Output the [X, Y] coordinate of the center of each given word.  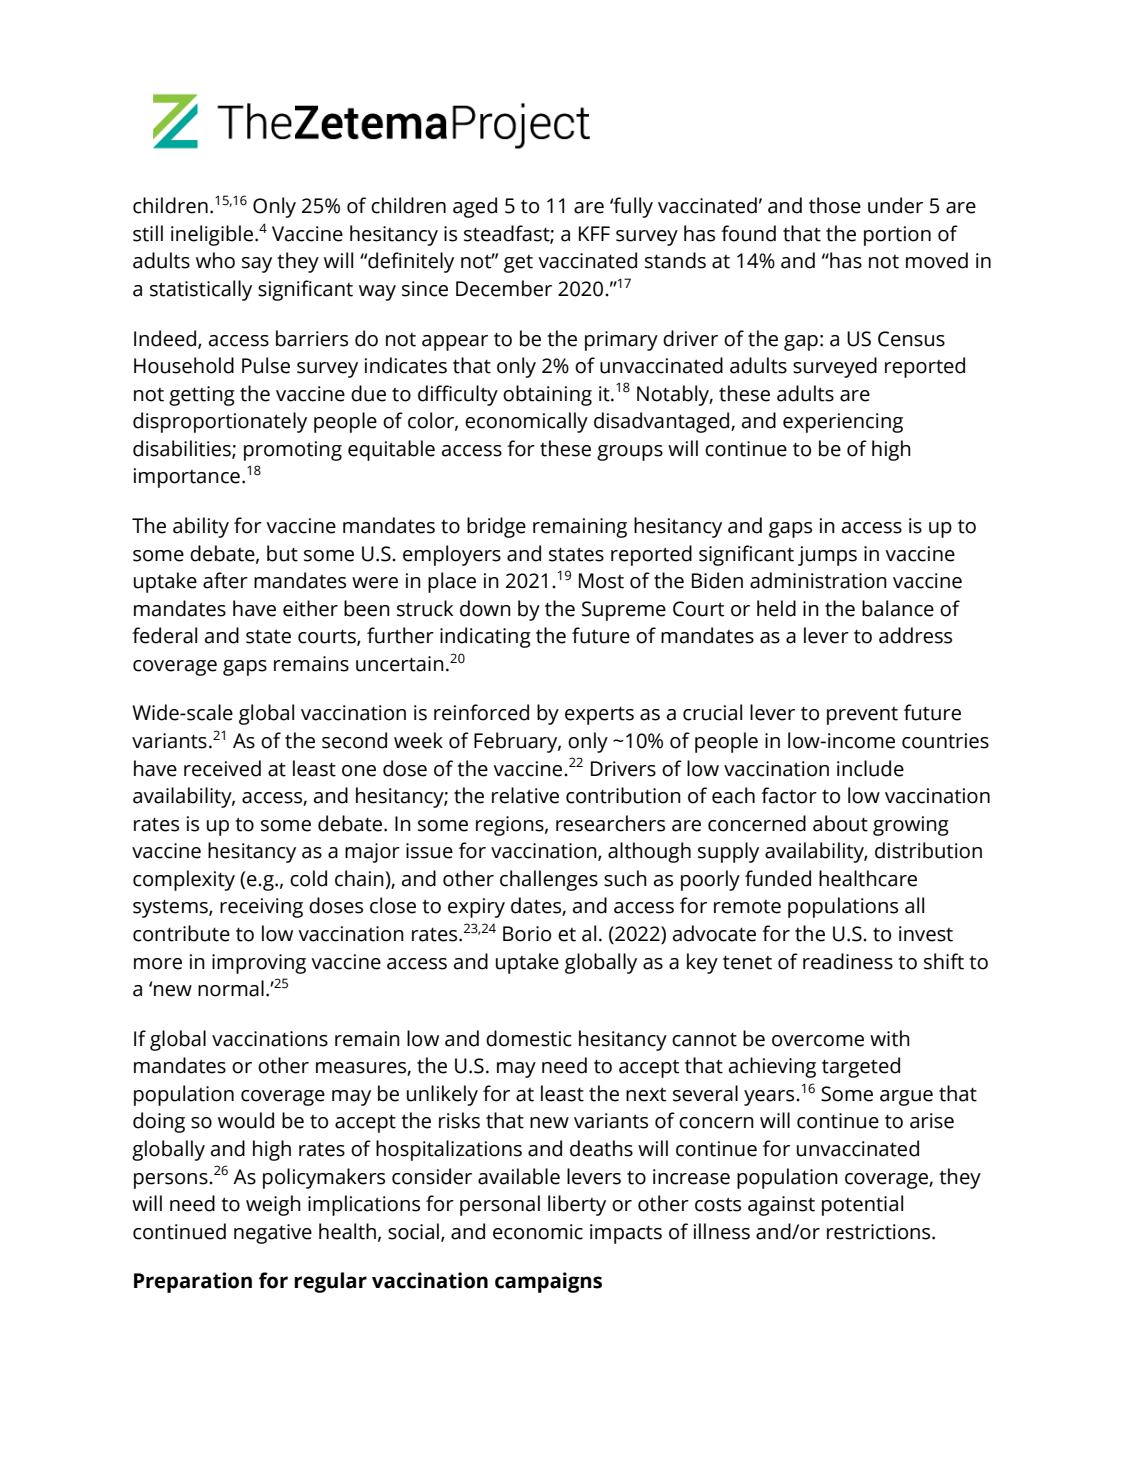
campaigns [548, 1282]
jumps [827, 556]
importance [187, 478]
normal [231, 988]
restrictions [880, 1232]
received [222, 768]
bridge [496, 527]
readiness [848, 961]
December [504, 288]
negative [273, 1234]
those [835, 205]
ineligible [212, 235]
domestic [529, 1038]
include [870, 768]
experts [599, 715]
